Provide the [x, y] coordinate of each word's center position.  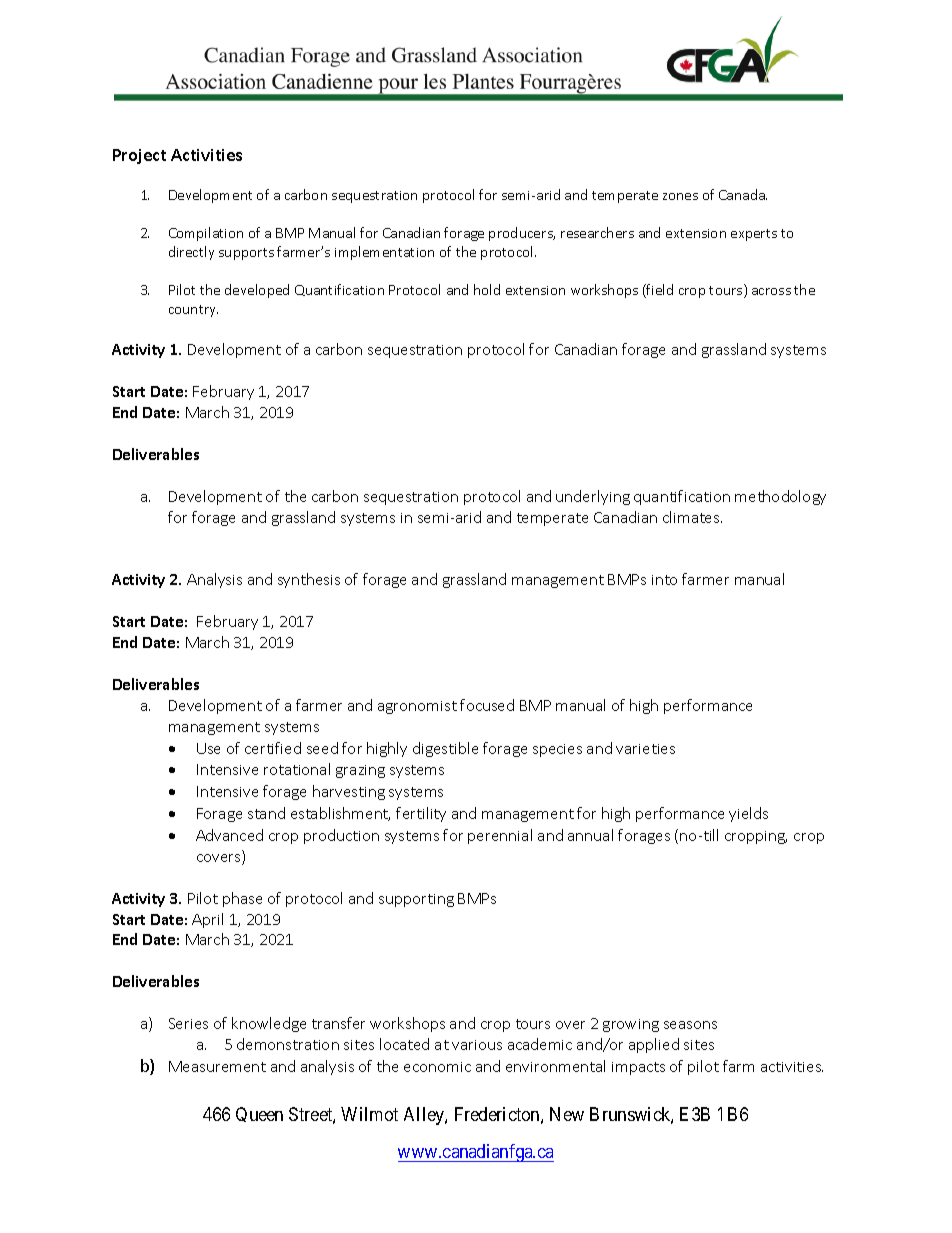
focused [487, 705]
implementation [384, 253]
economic [437, 1067]
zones [680, 196]
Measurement [217, 1066]
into [664, 580]
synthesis [309, 580]
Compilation [206, 234]
